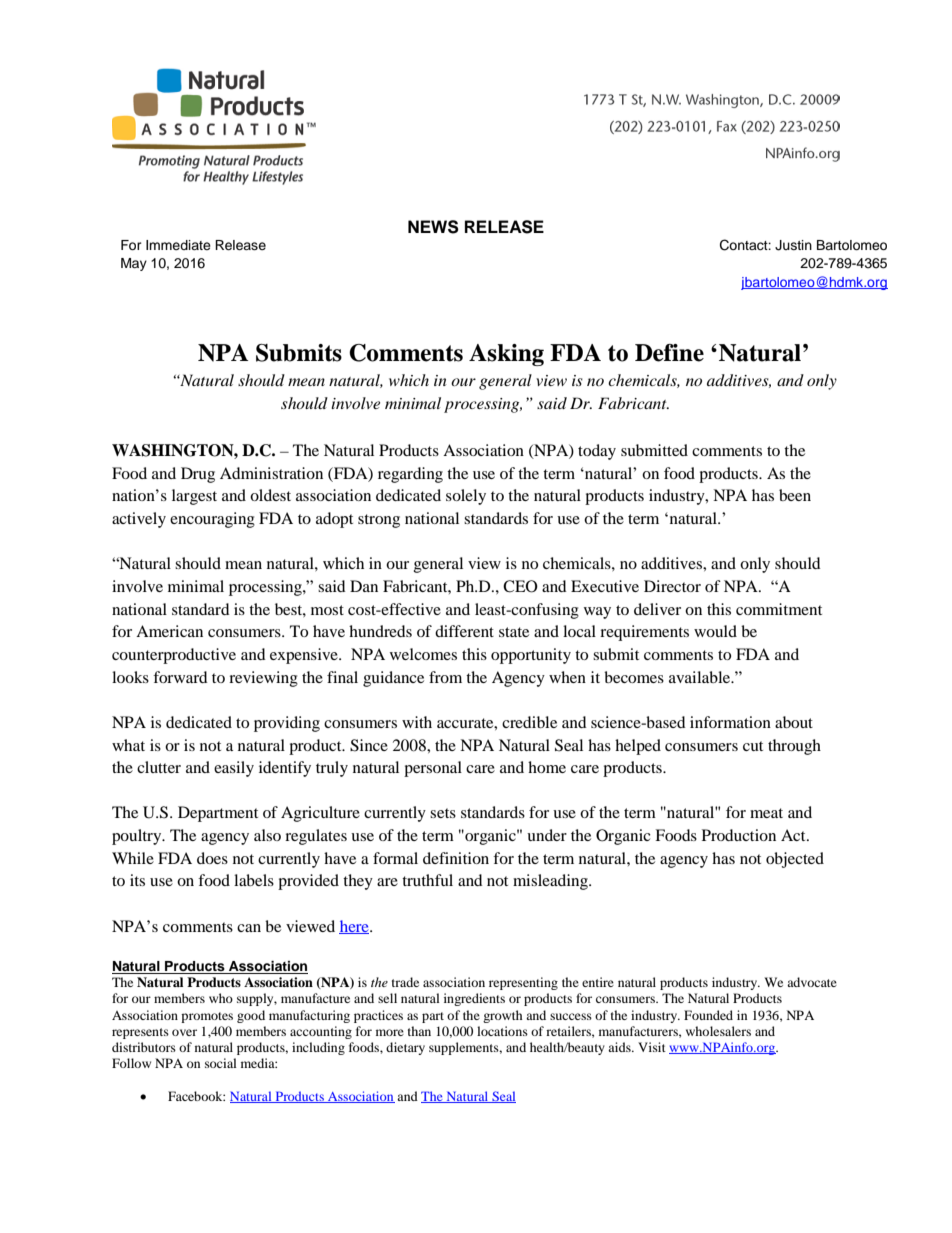 This screenshot has height=1233, width=952. I want to click on locations, so click(502, 1031).
